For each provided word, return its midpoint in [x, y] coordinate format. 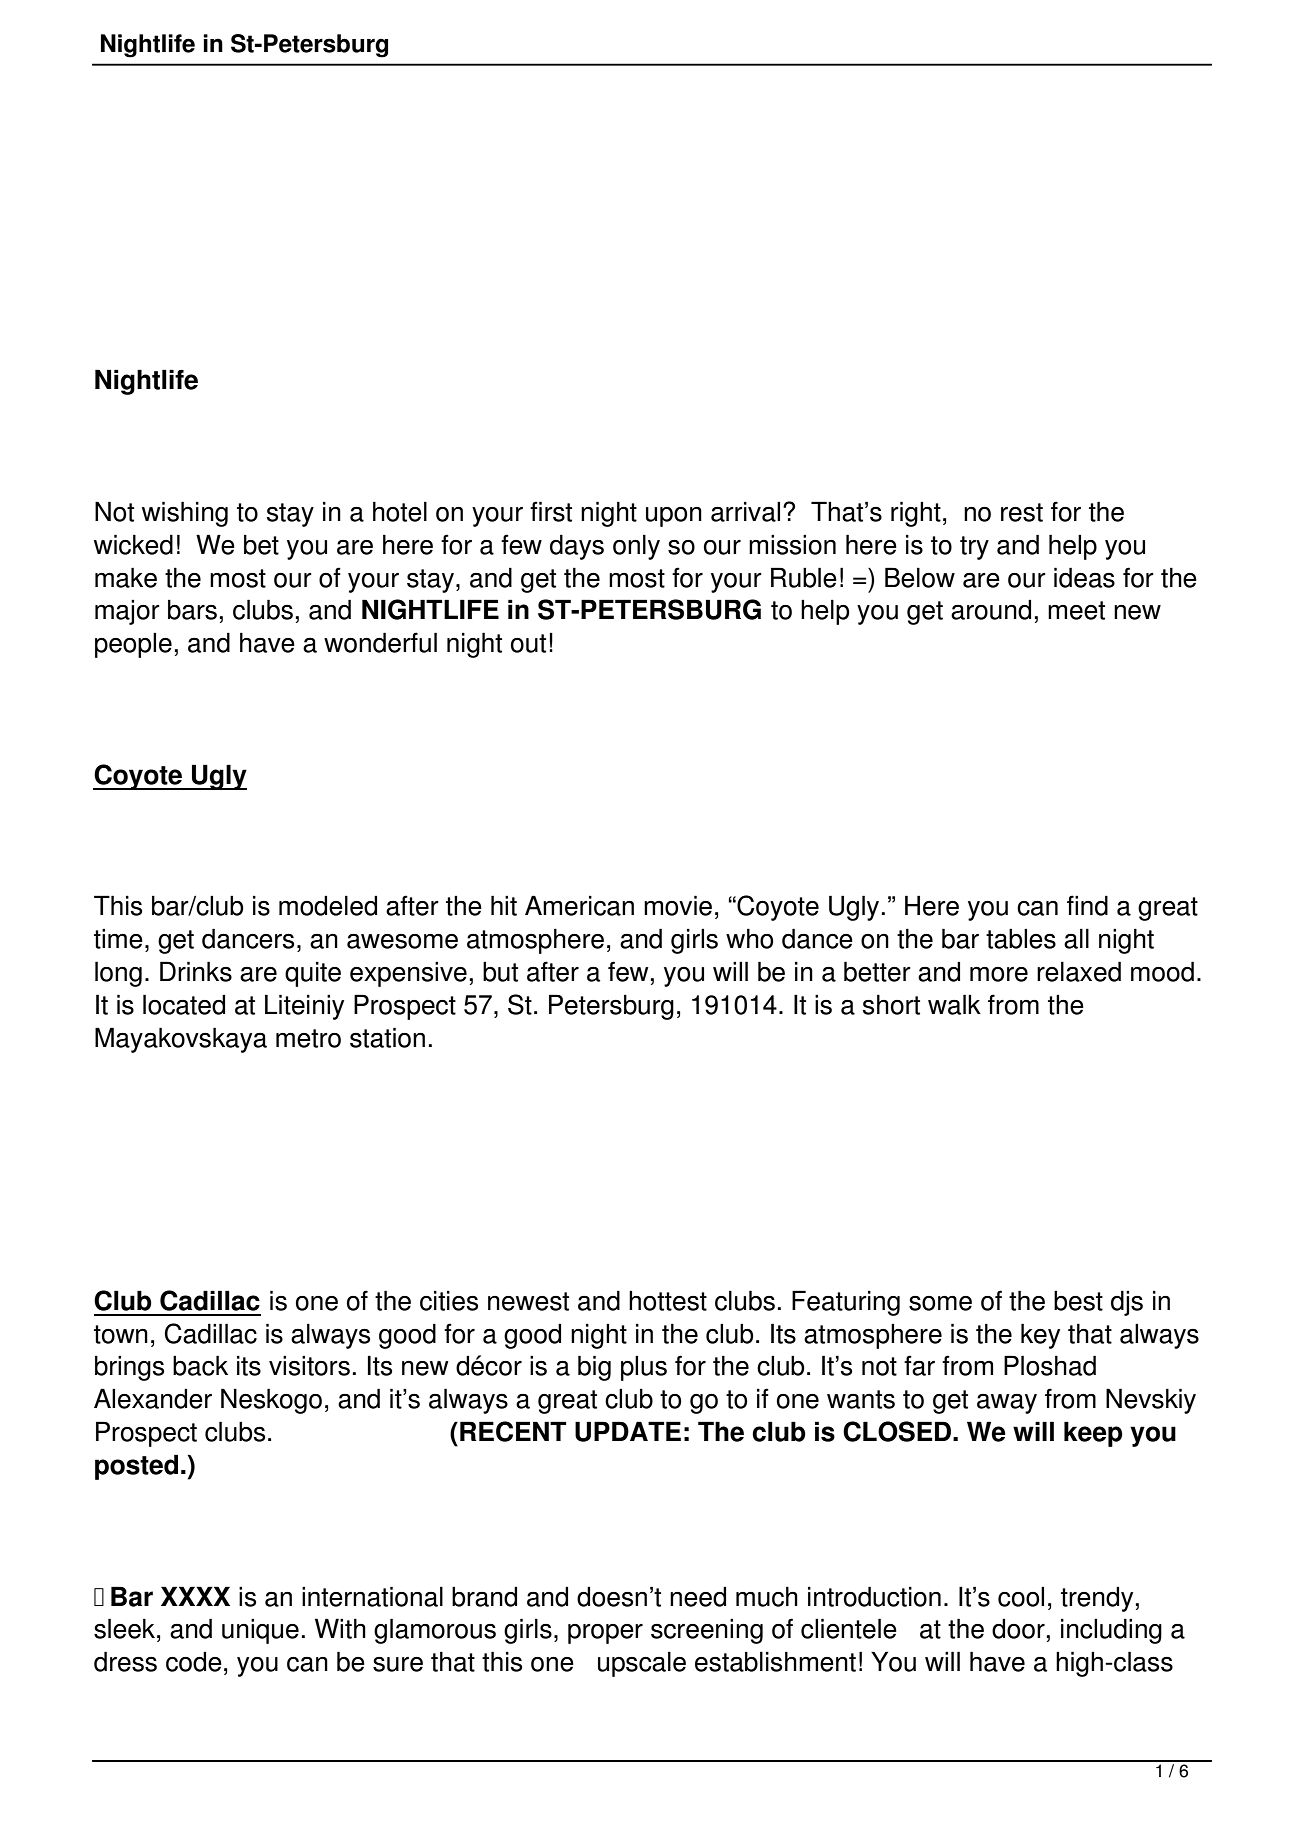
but [500, 971]
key [1040, 1336]
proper [605, 1634]
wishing [185, 514]
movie [678, 905]
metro [308, 1038]
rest [1022, 512]
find [1087, 905]
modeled [328, 905]
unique [260, 1631]
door [1018, 1629]
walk [954, 1004]
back [200, 1365]
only [636, 547]
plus [644, 1368]
